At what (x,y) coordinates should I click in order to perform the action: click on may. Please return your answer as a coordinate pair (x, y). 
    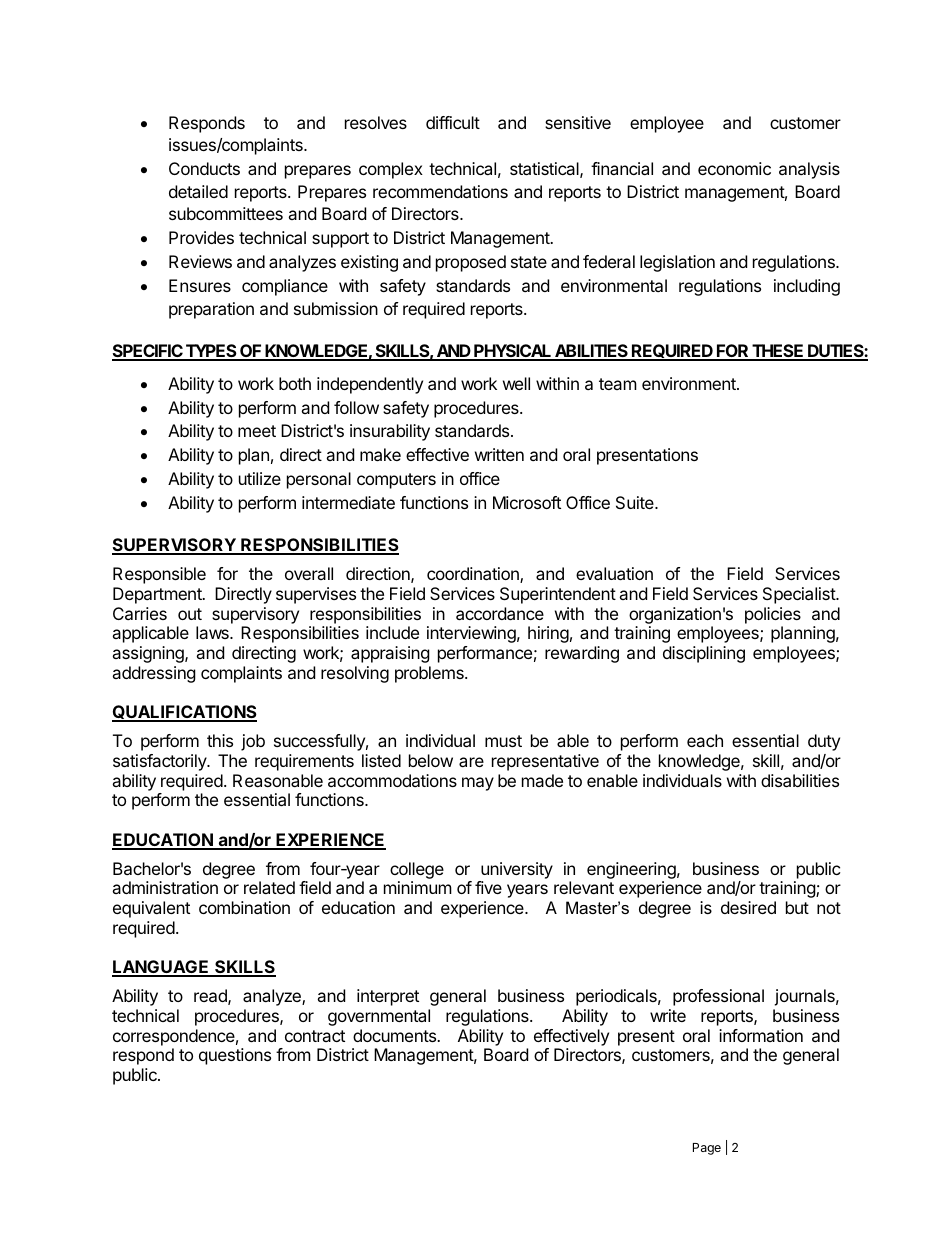
    Looking at the image, I should click on (478, 784).
